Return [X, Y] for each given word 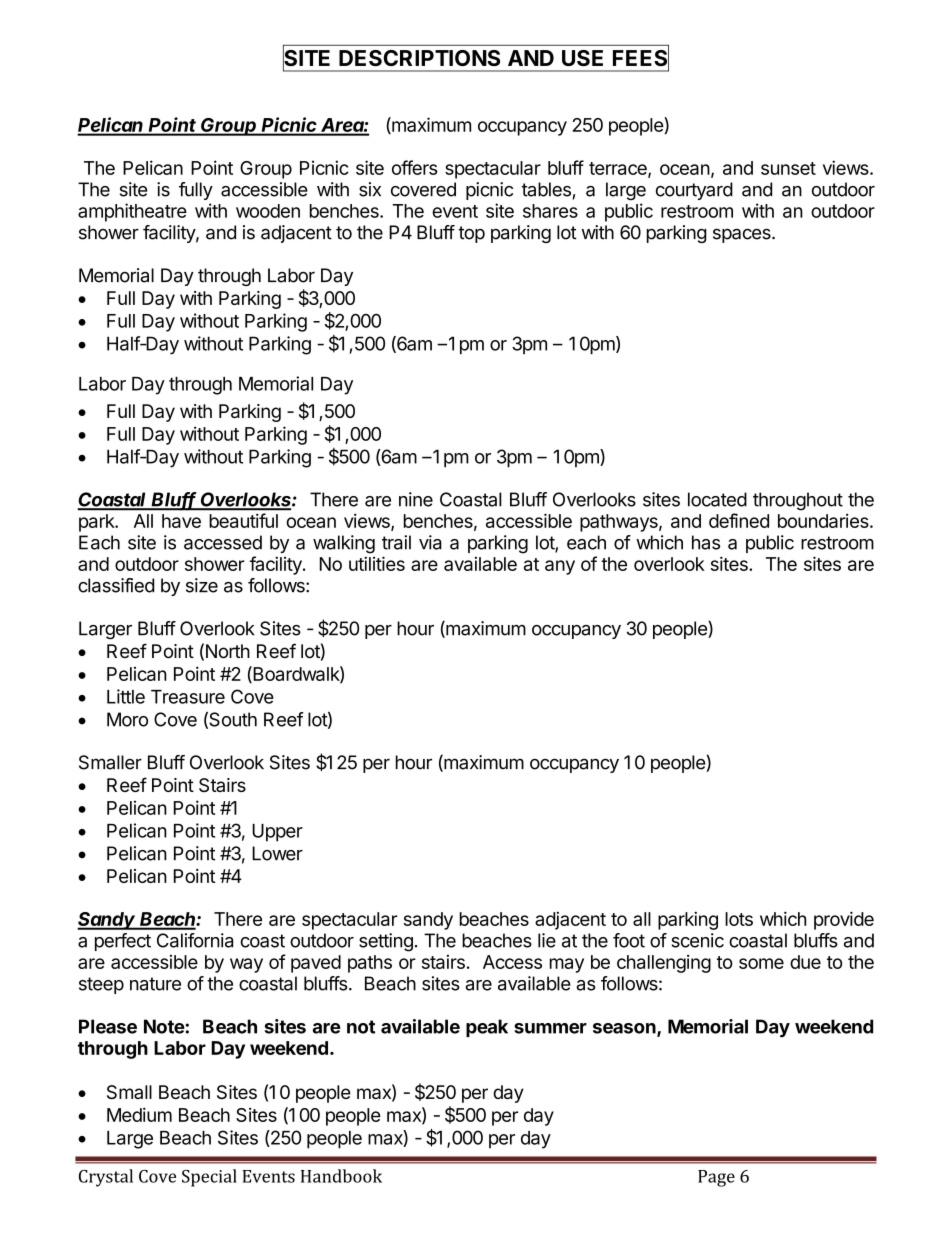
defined [739, 520]
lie [547, 940]
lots [739, 919]
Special [209, 1178]
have [181, 521]
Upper [277, 833]
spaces [743, 236]
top [471, 234]
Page [716, 1178]
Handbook [341, 1176]
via [430, 542]
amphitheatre [132, 212]
